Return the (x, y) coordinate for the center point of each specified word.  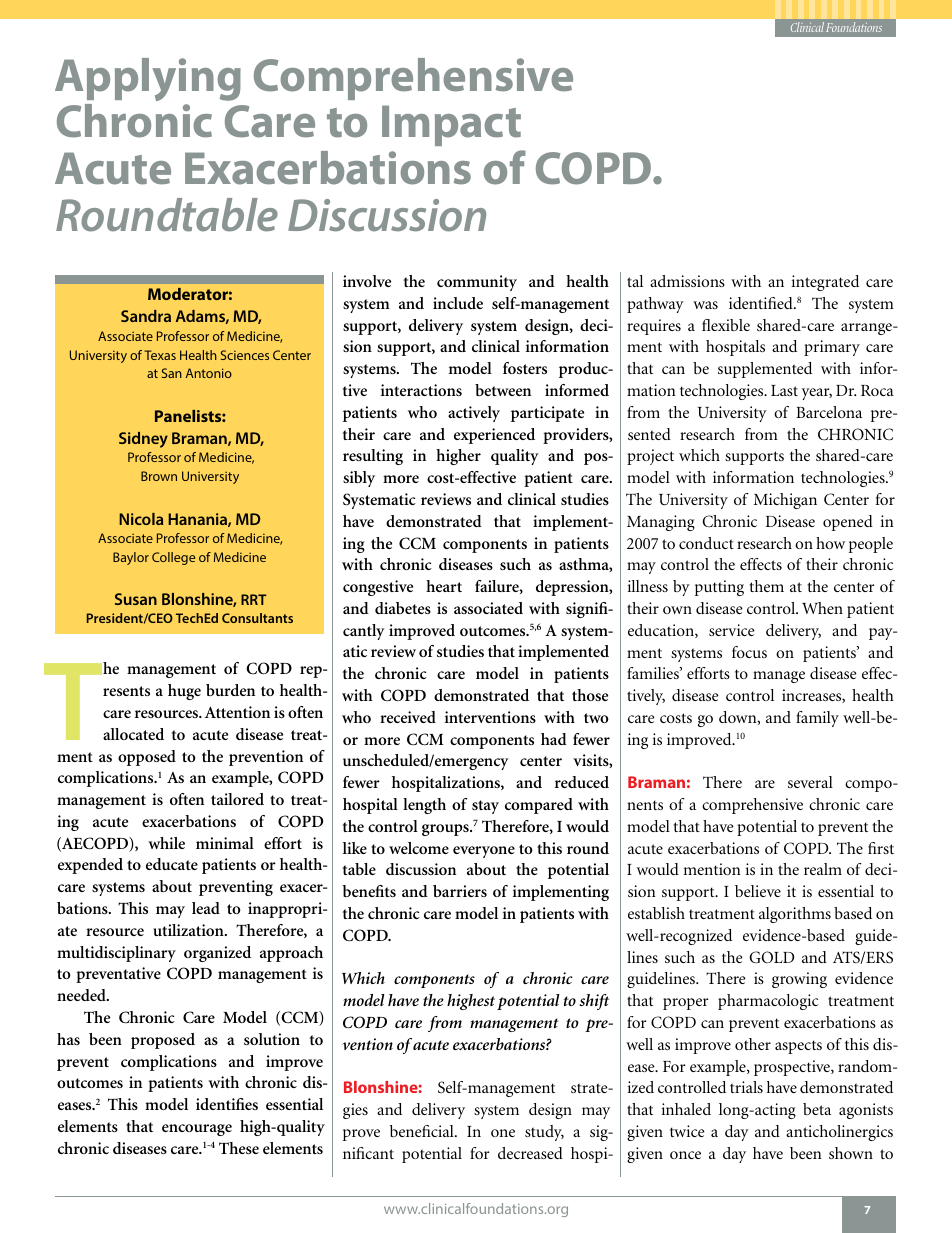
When (822, 608)
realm (823, 869)
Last (784, 390)
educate (172, 864)
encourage (197, 1130)
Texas (160, 355)
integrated (825, 283)
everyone (484, 852)
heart (444, 586)
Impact (451, 125)
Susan (136, 599)
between (503, 390)
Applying (148, 79)
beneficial (423, 1131)
